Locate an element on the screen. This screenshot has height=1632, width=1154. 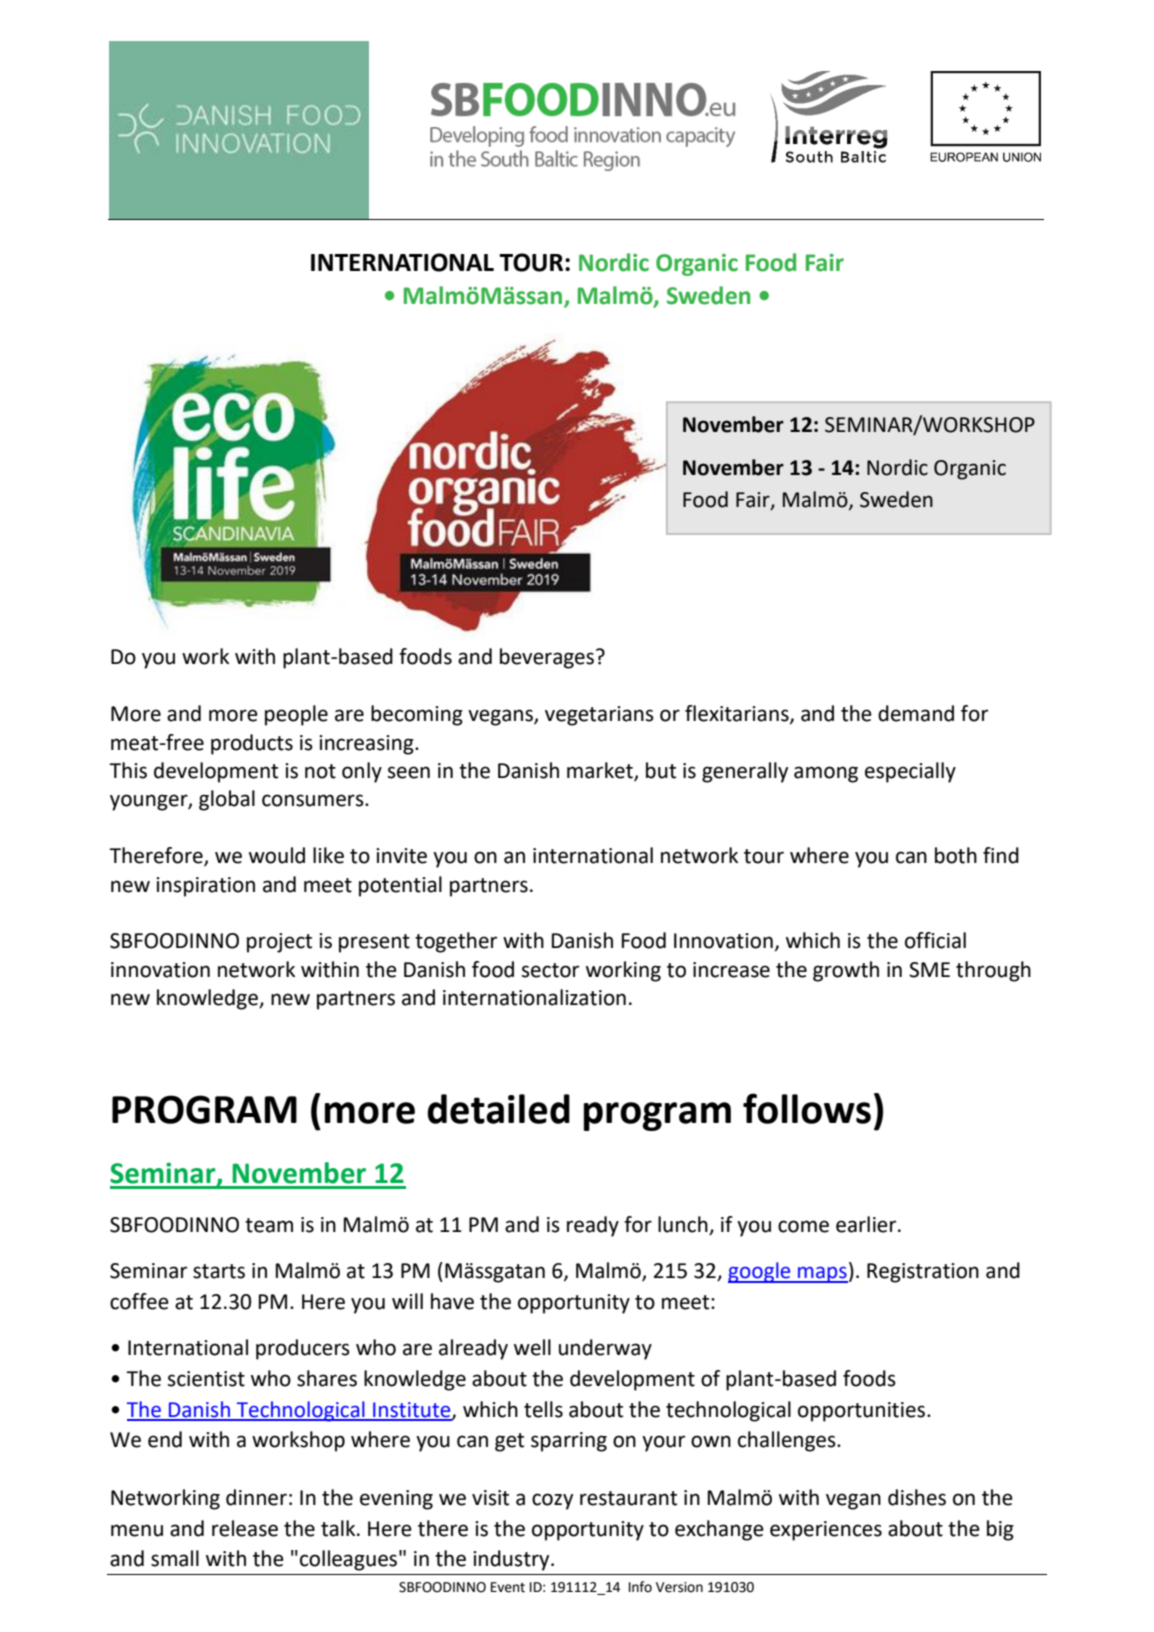
both is located at coordinates (956, 855).
